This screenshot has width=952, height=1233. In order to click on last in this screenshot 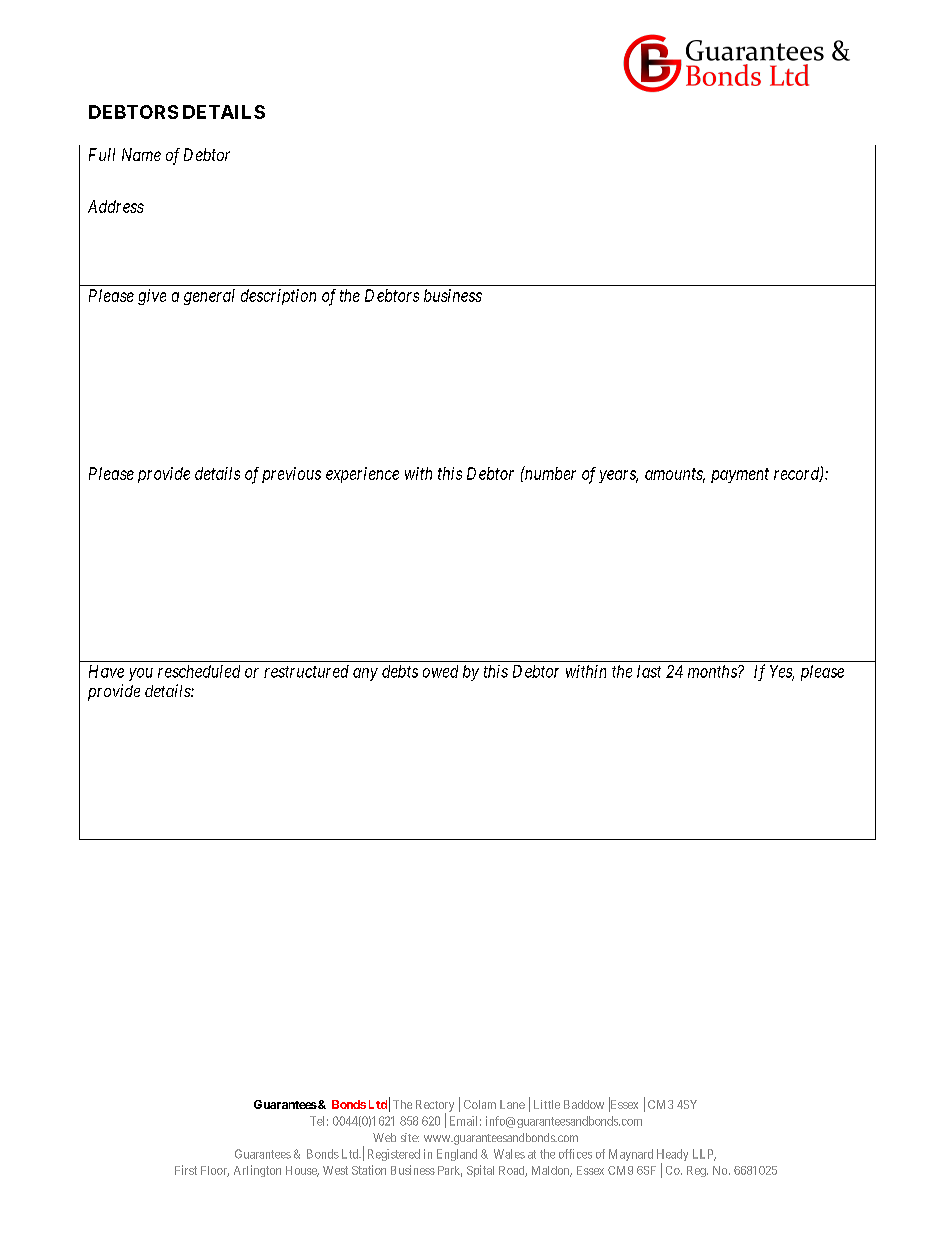, I will do `click(649, 671)`.
